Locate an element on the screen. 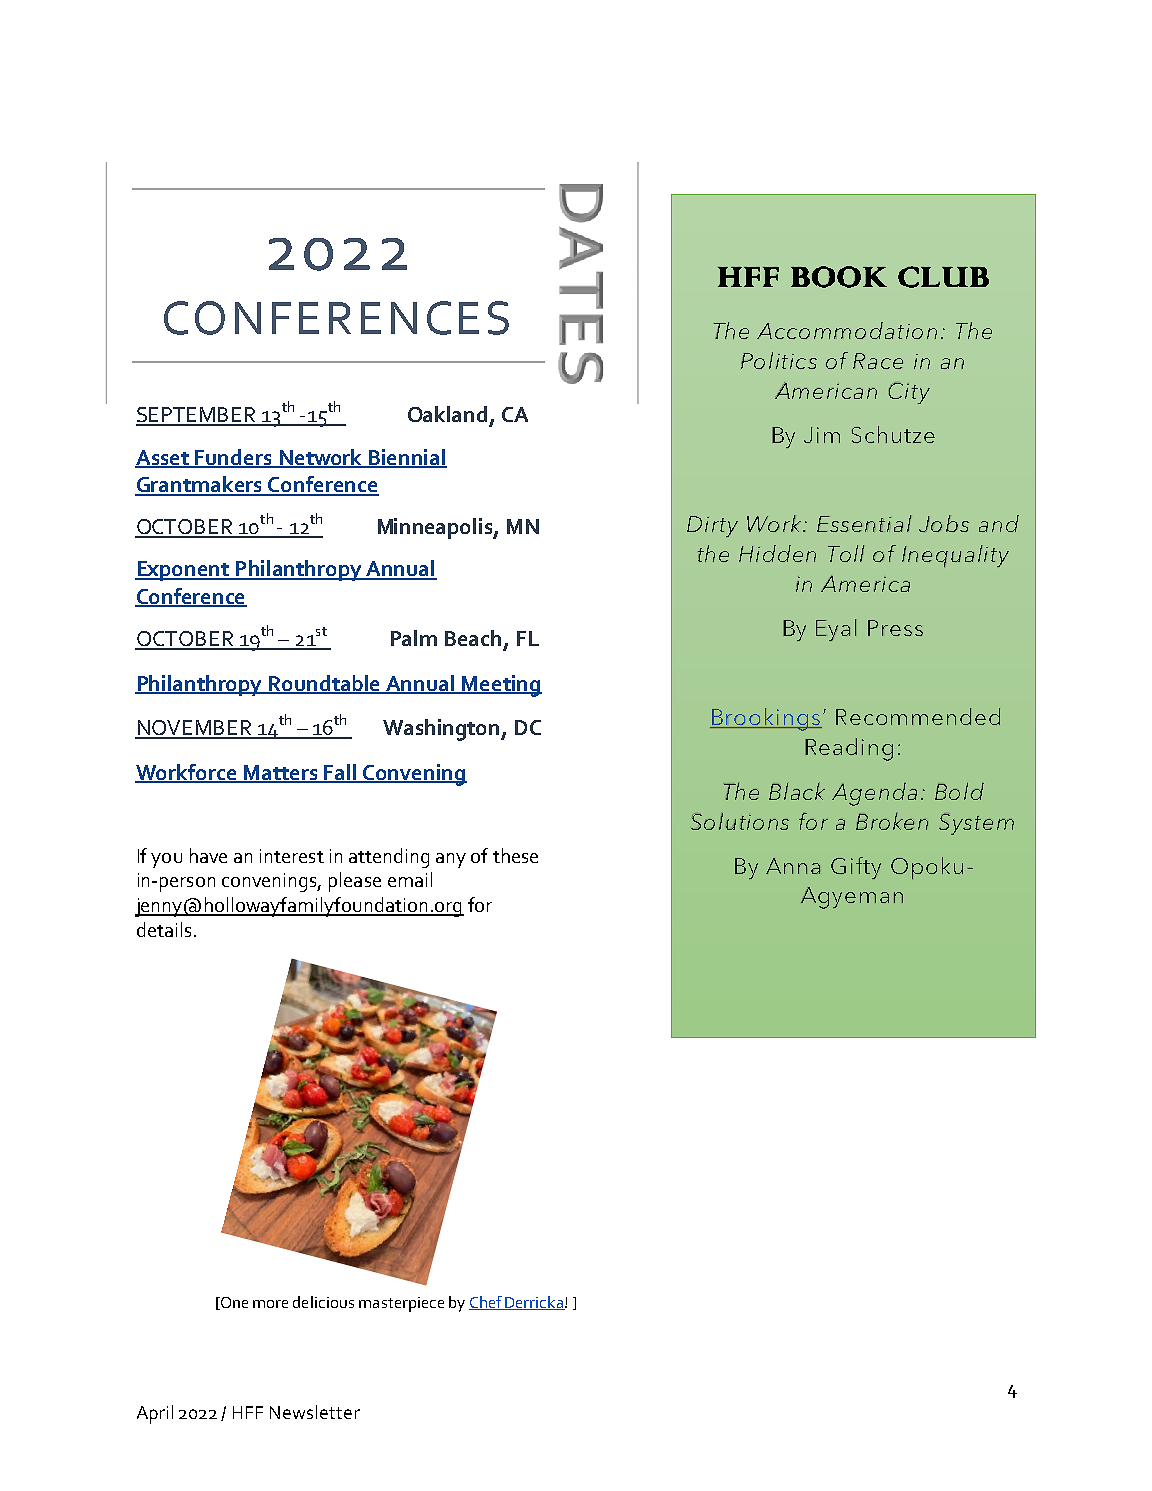  Accommodation is located at coordinates (847, 330).
